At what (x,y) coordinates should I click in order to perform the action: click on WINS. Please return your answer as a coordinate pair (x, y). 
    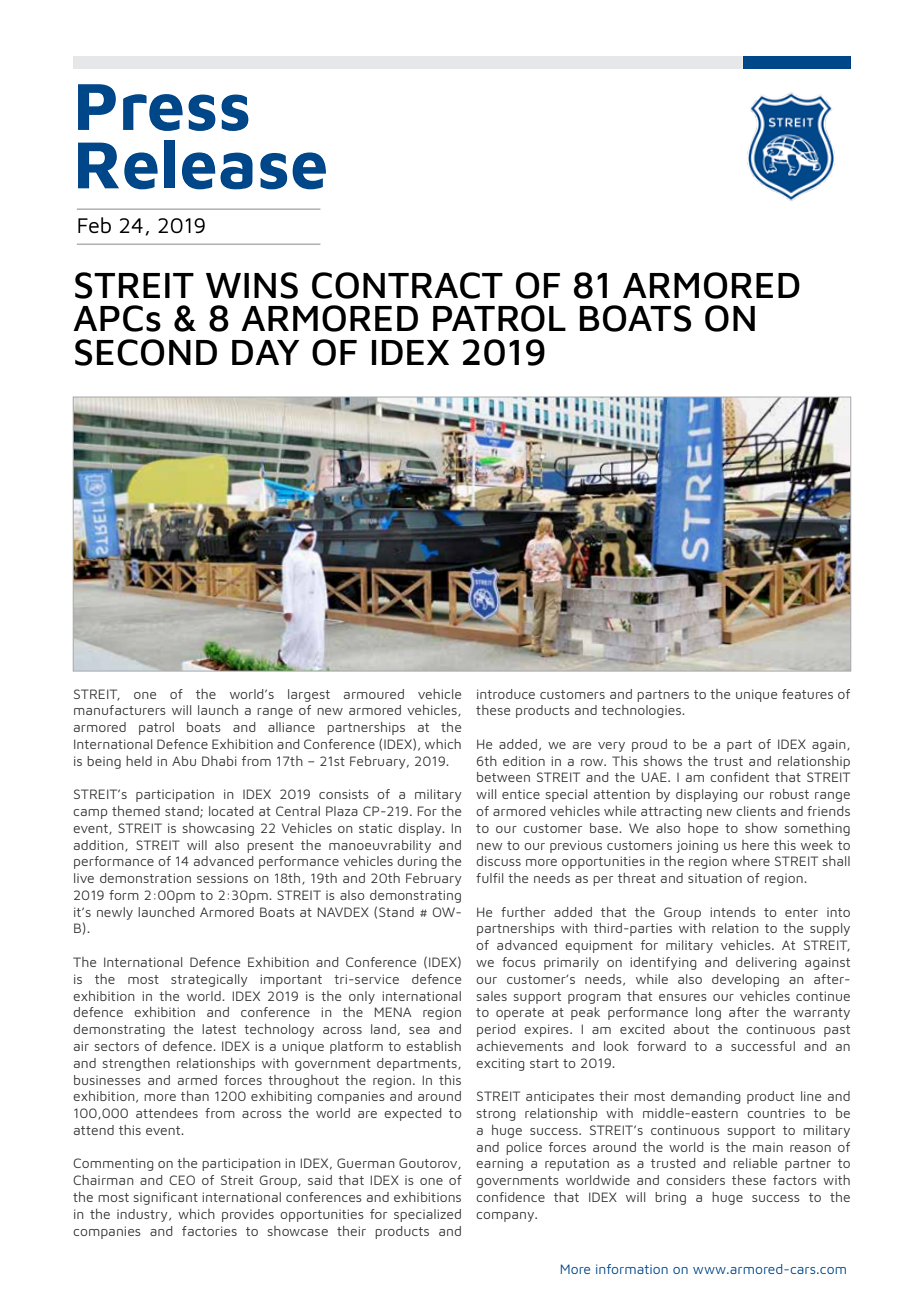
    Looking at the image, I should click on (252, 285).
